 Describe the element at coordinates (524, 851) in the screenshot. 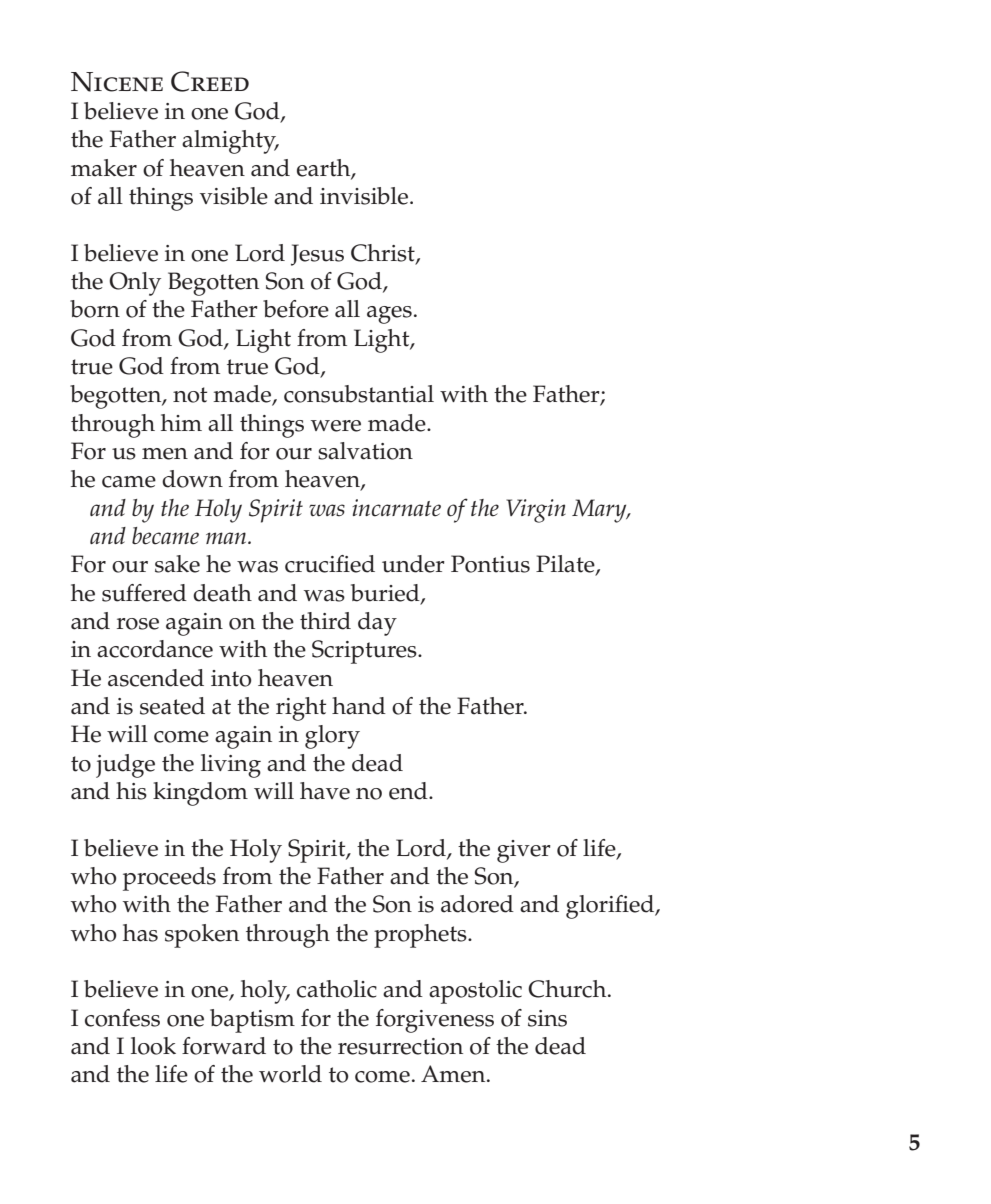

I see `giver` at that location.
